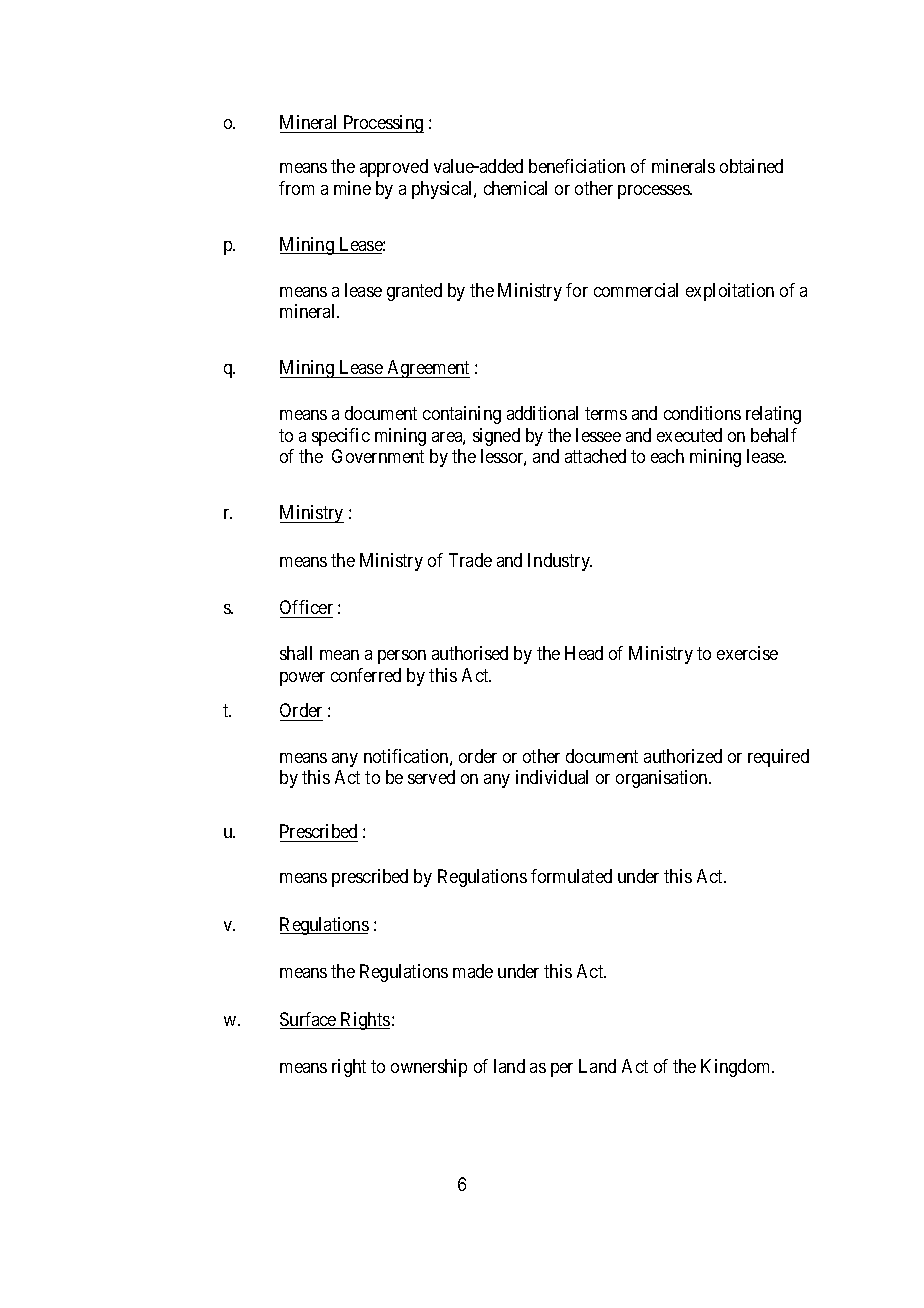  What do you see at coordinates (577, 166) in the screenshot?
I see `beneficiation` at bounding box center [577, 166].
